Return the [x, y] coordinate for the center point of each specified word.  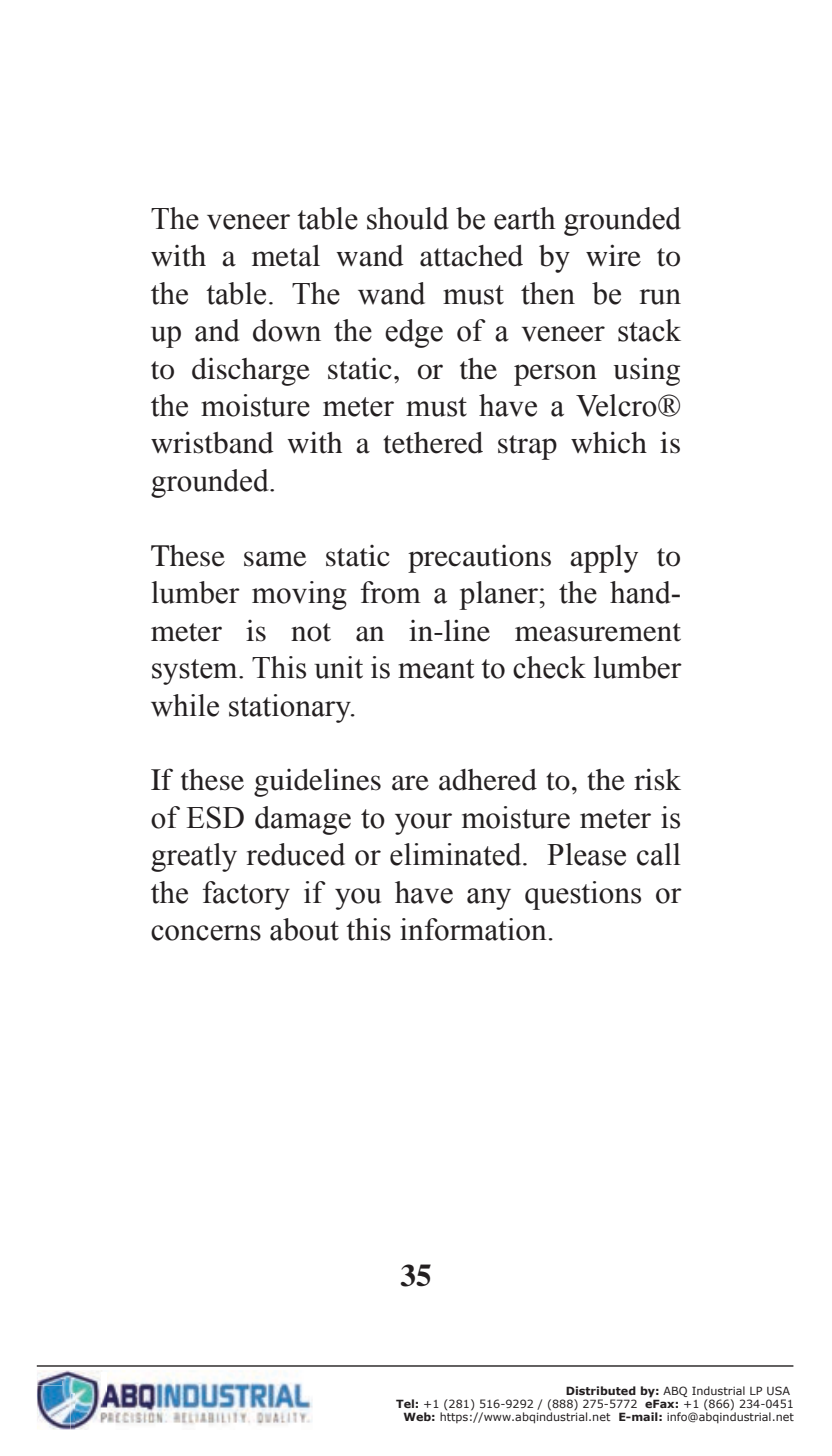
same [275, 559]
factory [246, 895]
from [391, 592]
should [408, 218]
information [473, 929]
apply [604, 559]
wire [613, 255]
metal [286, 256]
